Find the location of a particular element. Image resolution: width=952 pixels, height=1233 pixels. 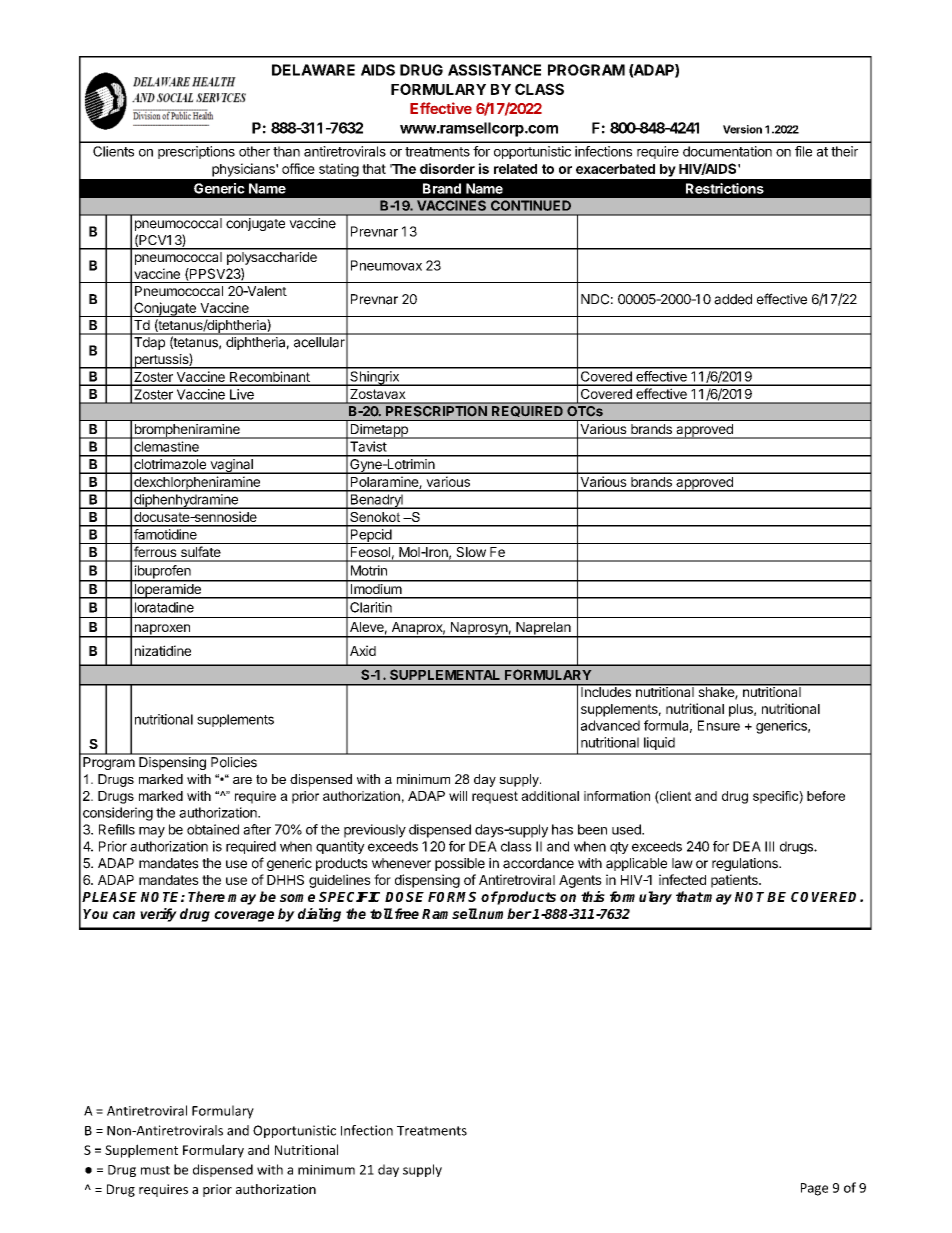

Version is located at coordinates (742, 129).
